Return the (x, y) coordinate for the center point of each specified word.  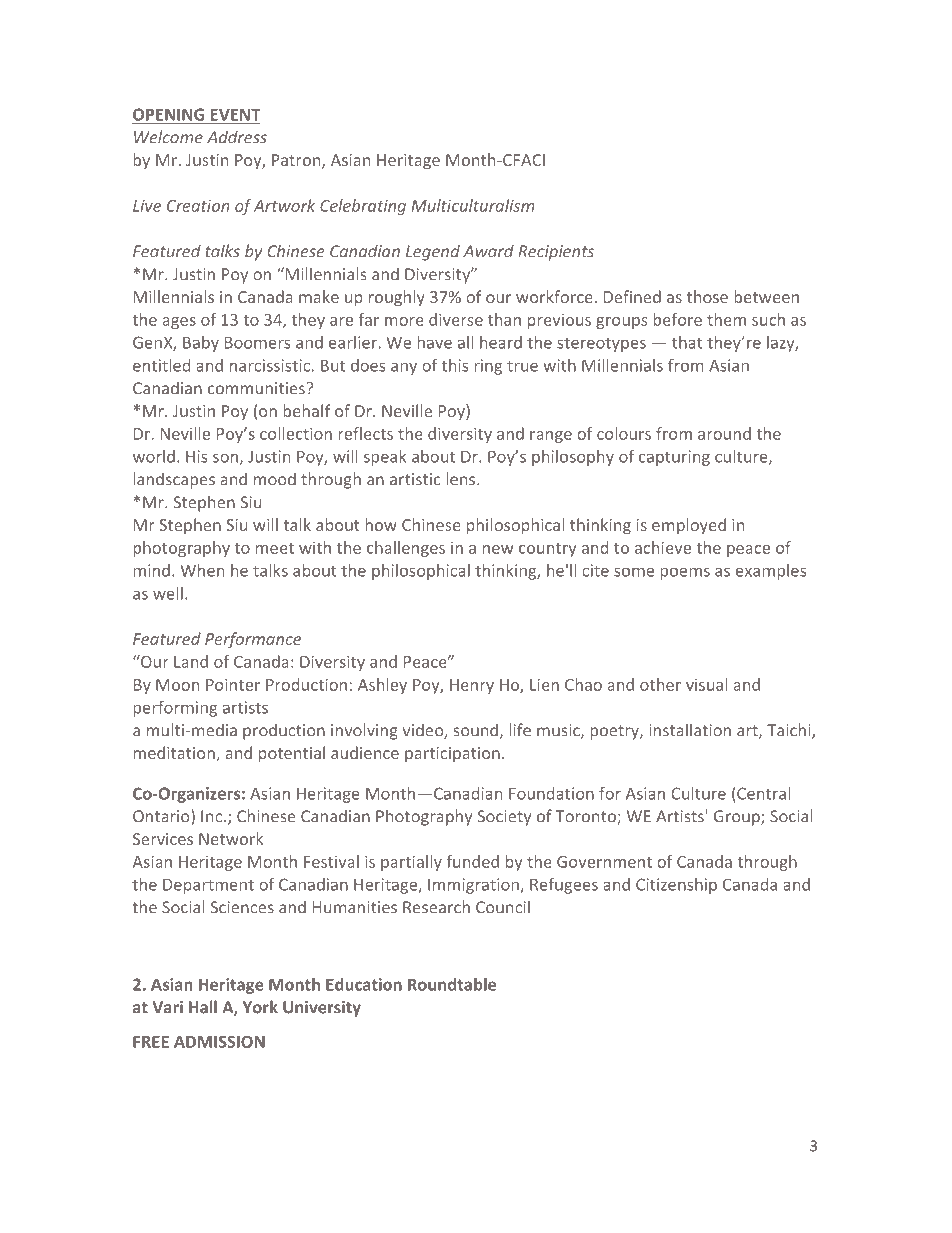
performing (175, 709)
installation (690, 730)
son (225, 458)
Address (237, 137)
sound (475, 730)
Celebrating (363, 207)
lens (462, 479)
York (260, 1007)
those (707, 296)
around (724, 433)
